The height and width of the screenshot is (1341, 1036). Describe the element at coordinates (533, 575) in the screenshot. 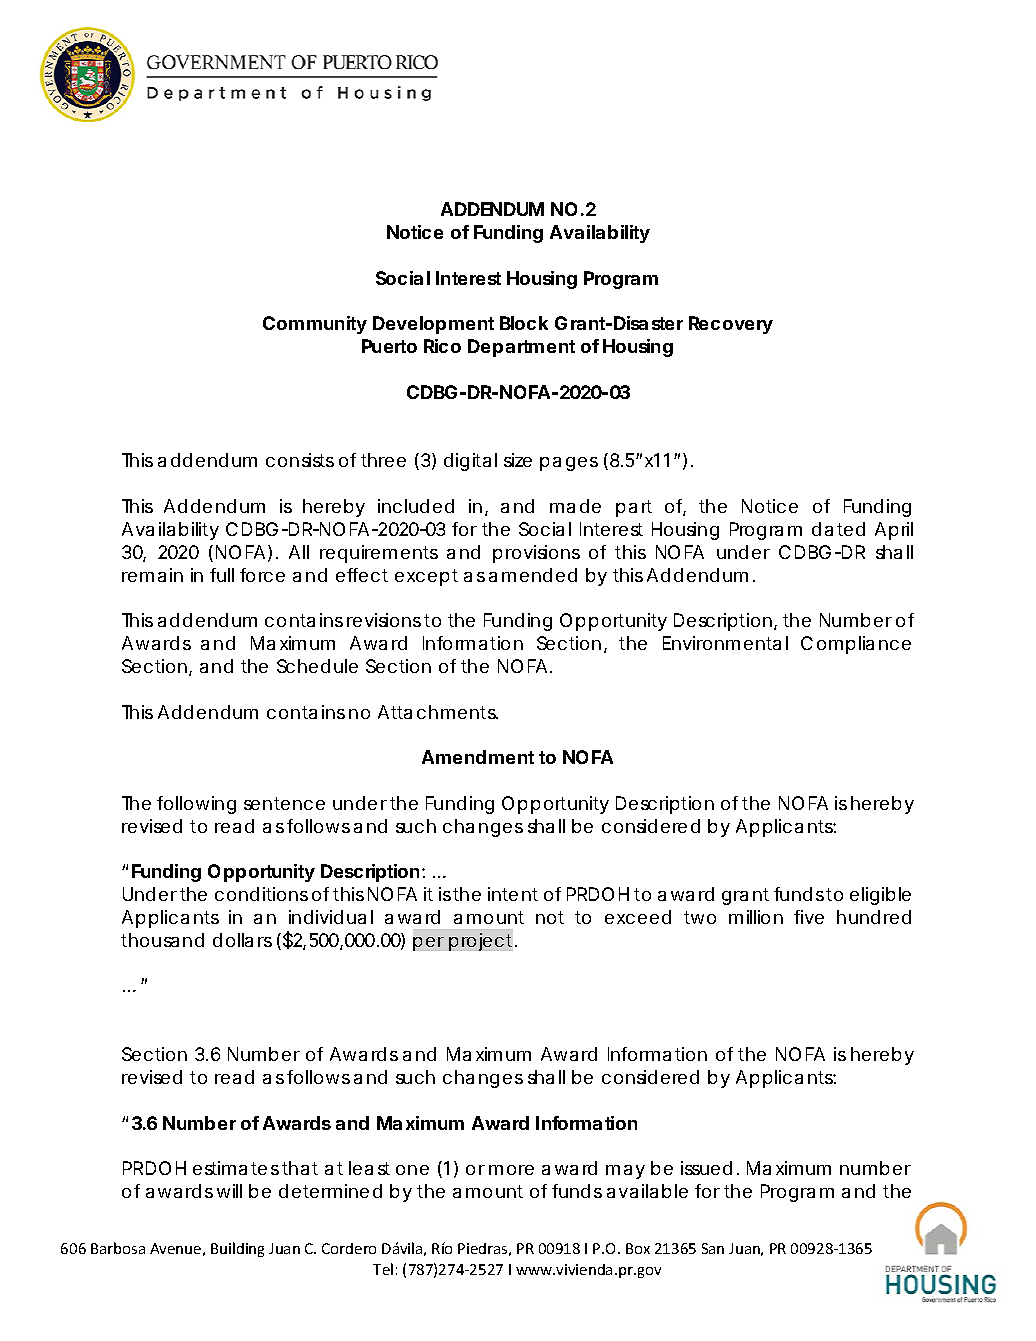

I see `amended` at that location.
